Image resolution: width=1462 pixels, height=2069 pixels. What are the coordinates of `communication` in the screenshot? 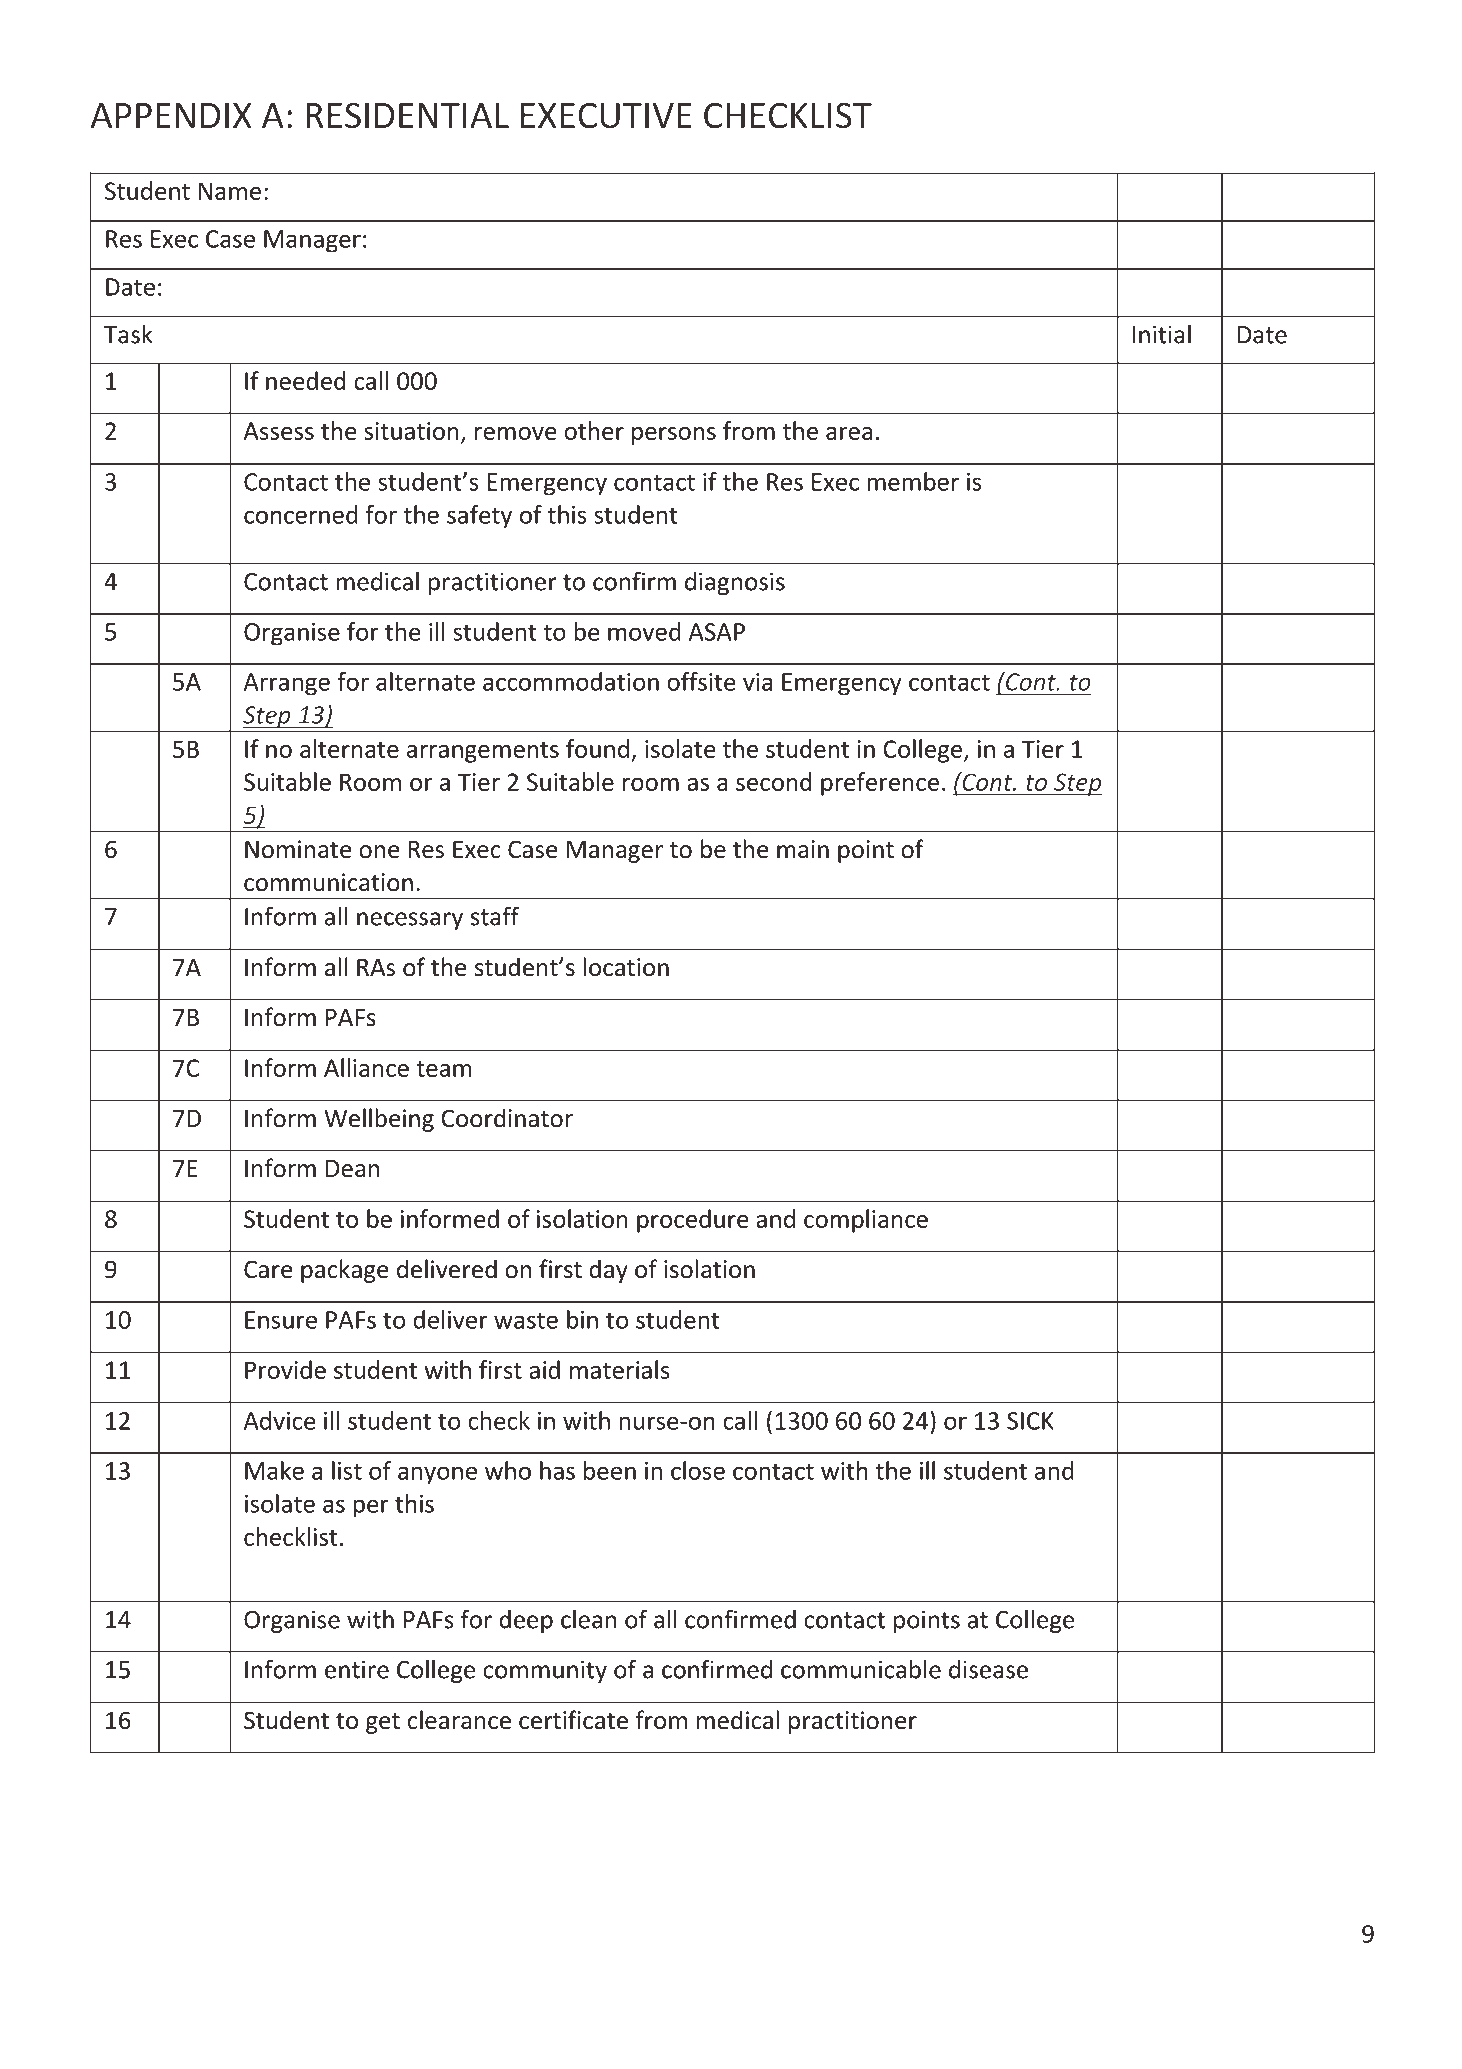 It's located at (328, 882).
